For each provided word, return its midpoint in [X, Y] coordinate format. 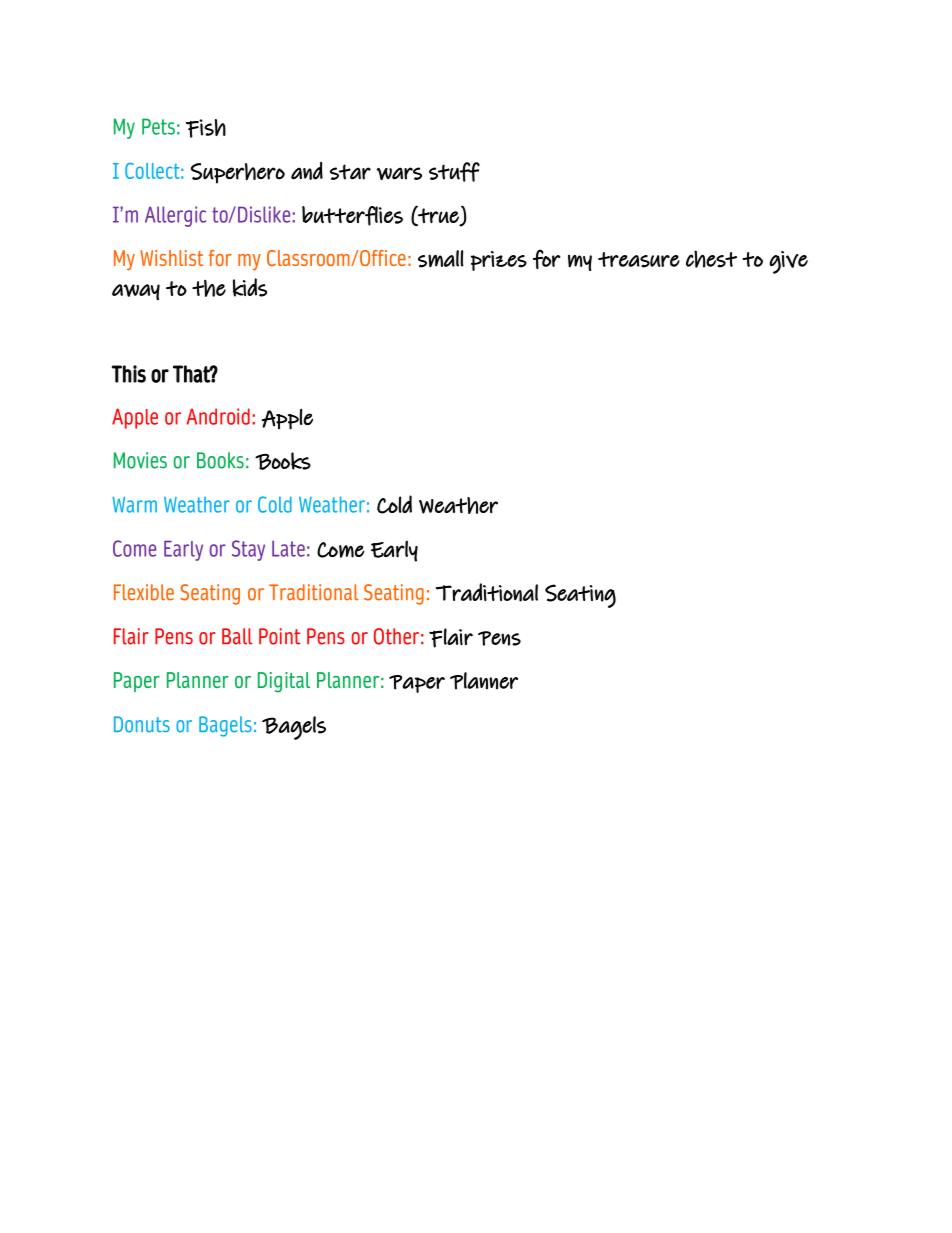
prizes [499, 261]
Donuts [142, 724]
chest [711, 259]
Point [280, 636]
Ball [237, 636]
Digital [284, 682]
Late [288, 549]
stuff [454, 172]
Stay [248, 550]
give [788, 262]
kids [250, 287]
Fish [206, 128]
